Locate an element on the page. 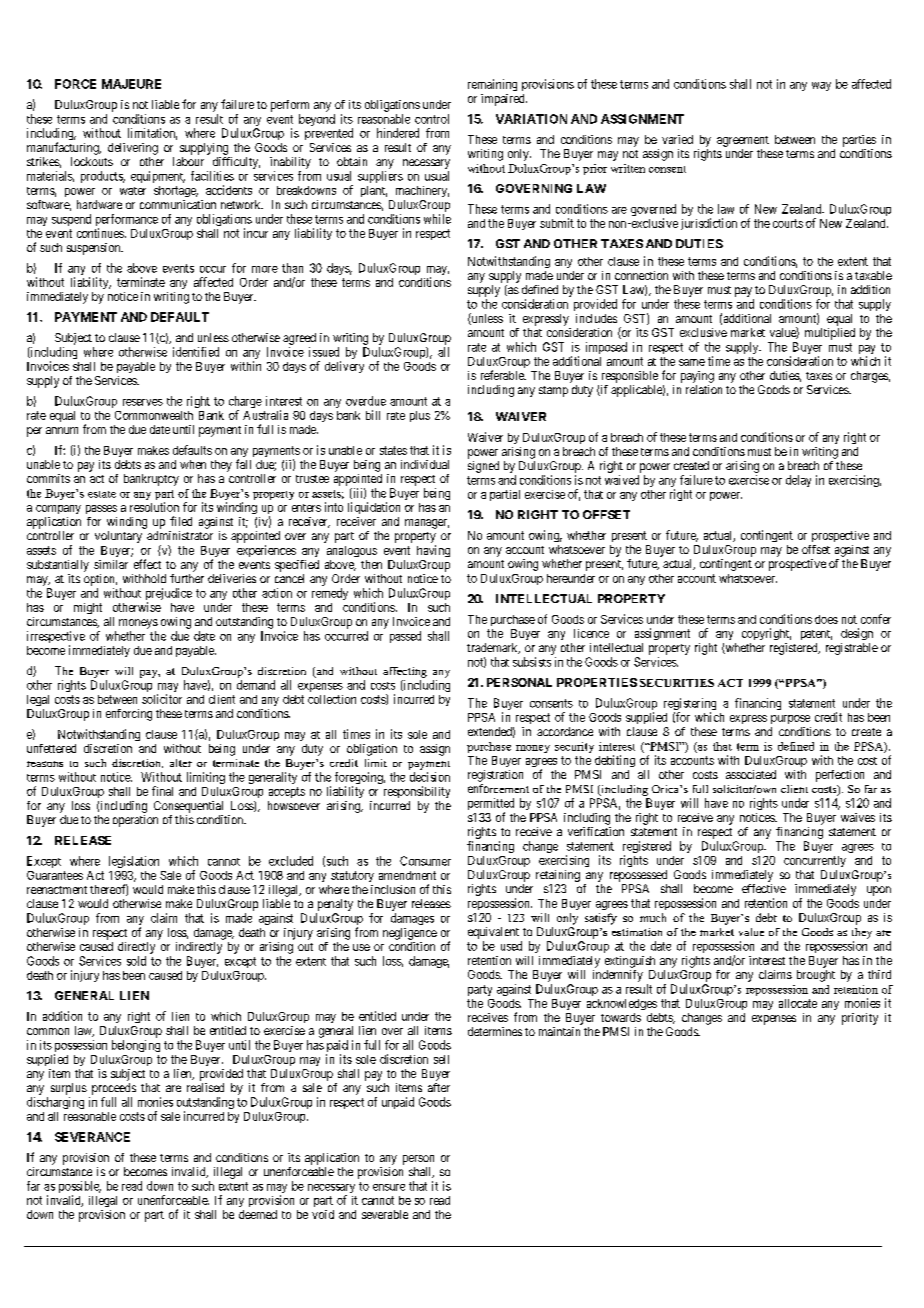 This page has width=924, height=1308. stamp is located at coordinates (553, 391).
